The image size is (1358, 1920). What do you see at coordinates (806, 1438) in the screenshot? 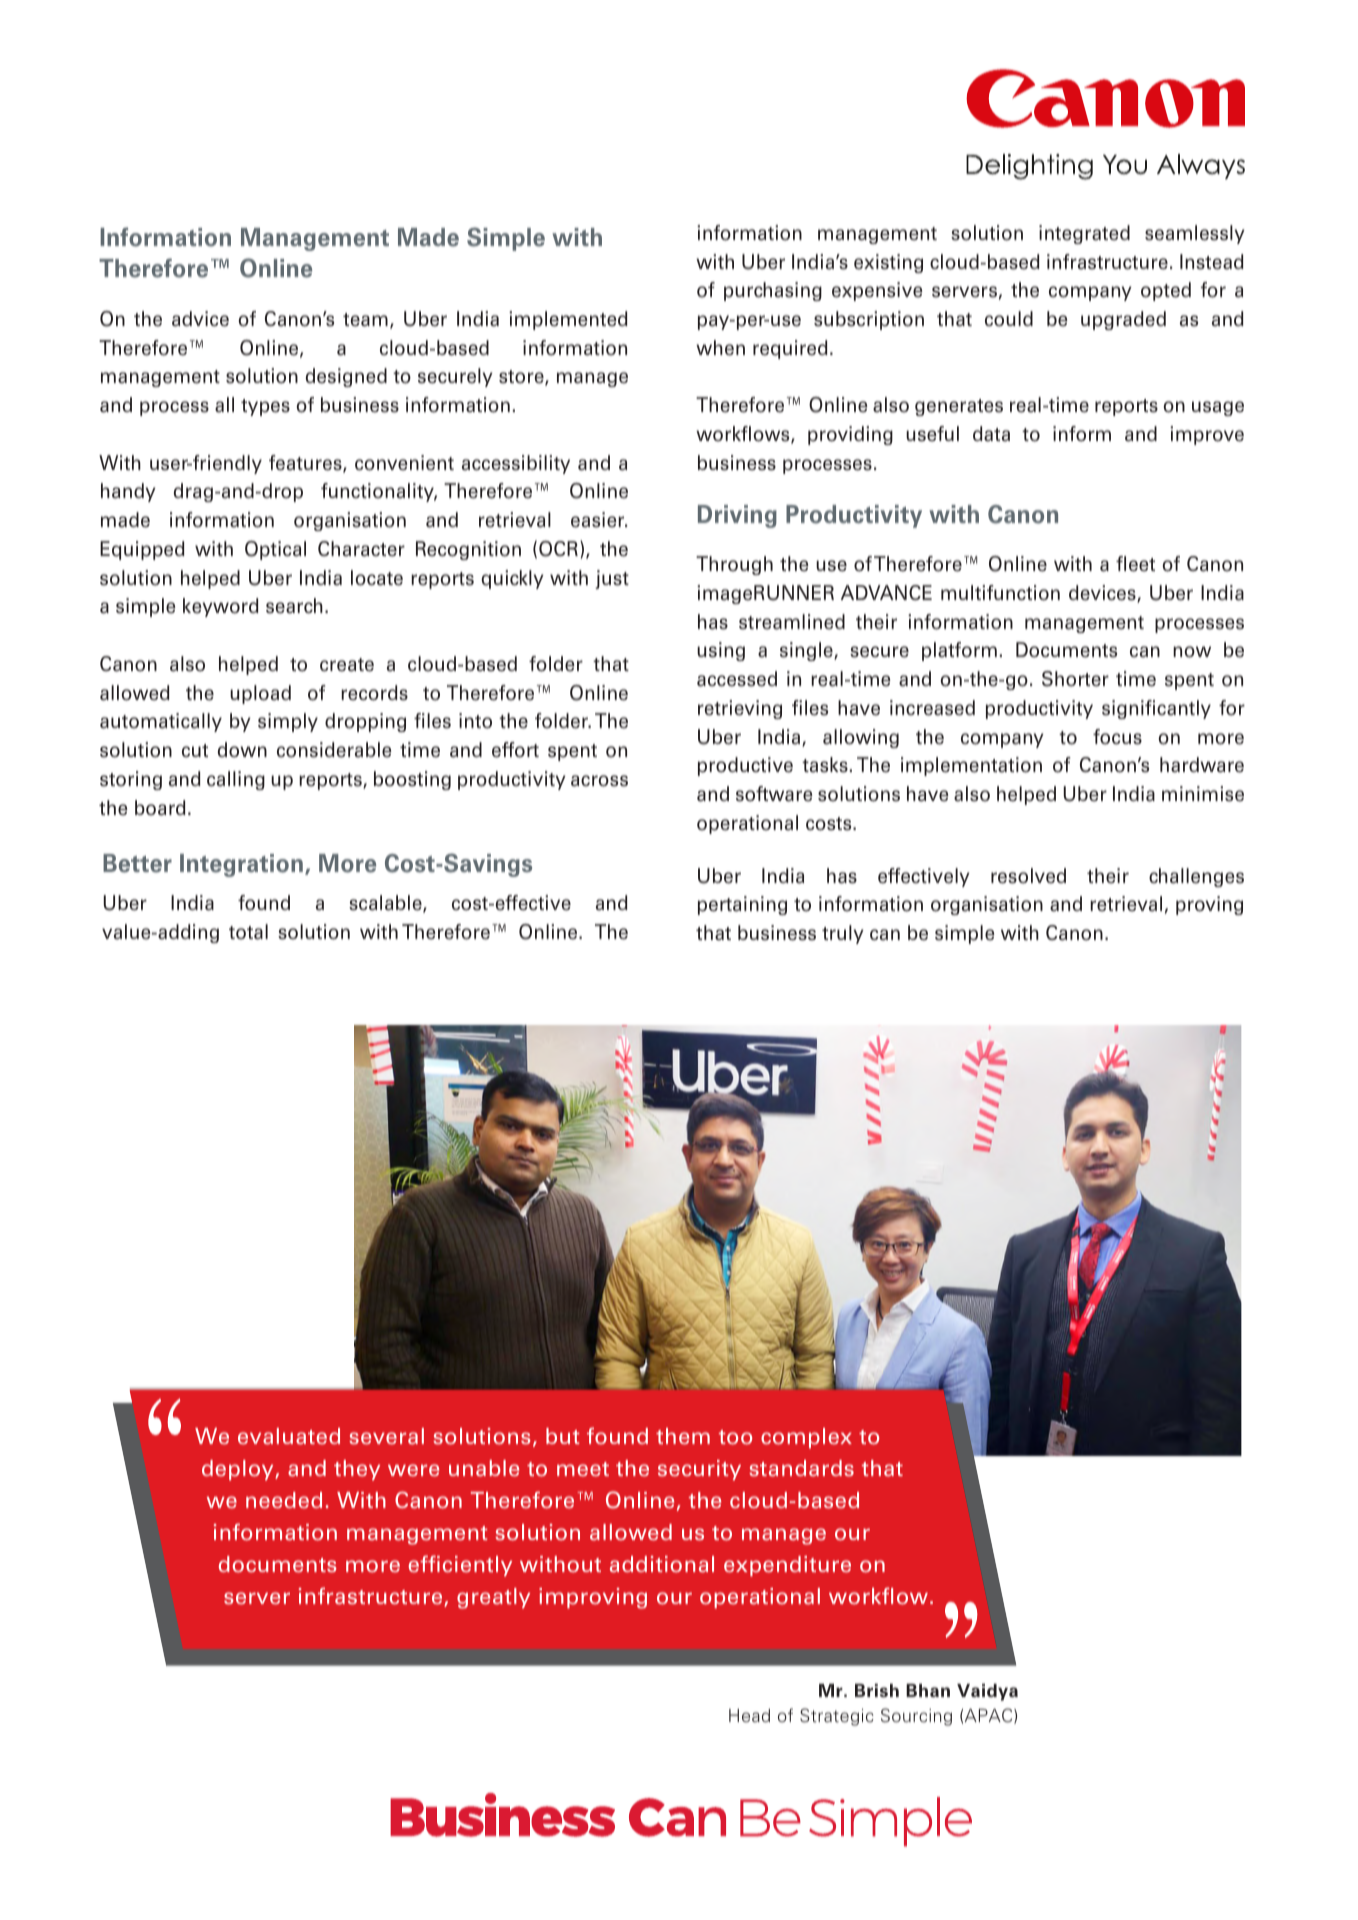
I see `complex` at bounding box center [806, 1438].
